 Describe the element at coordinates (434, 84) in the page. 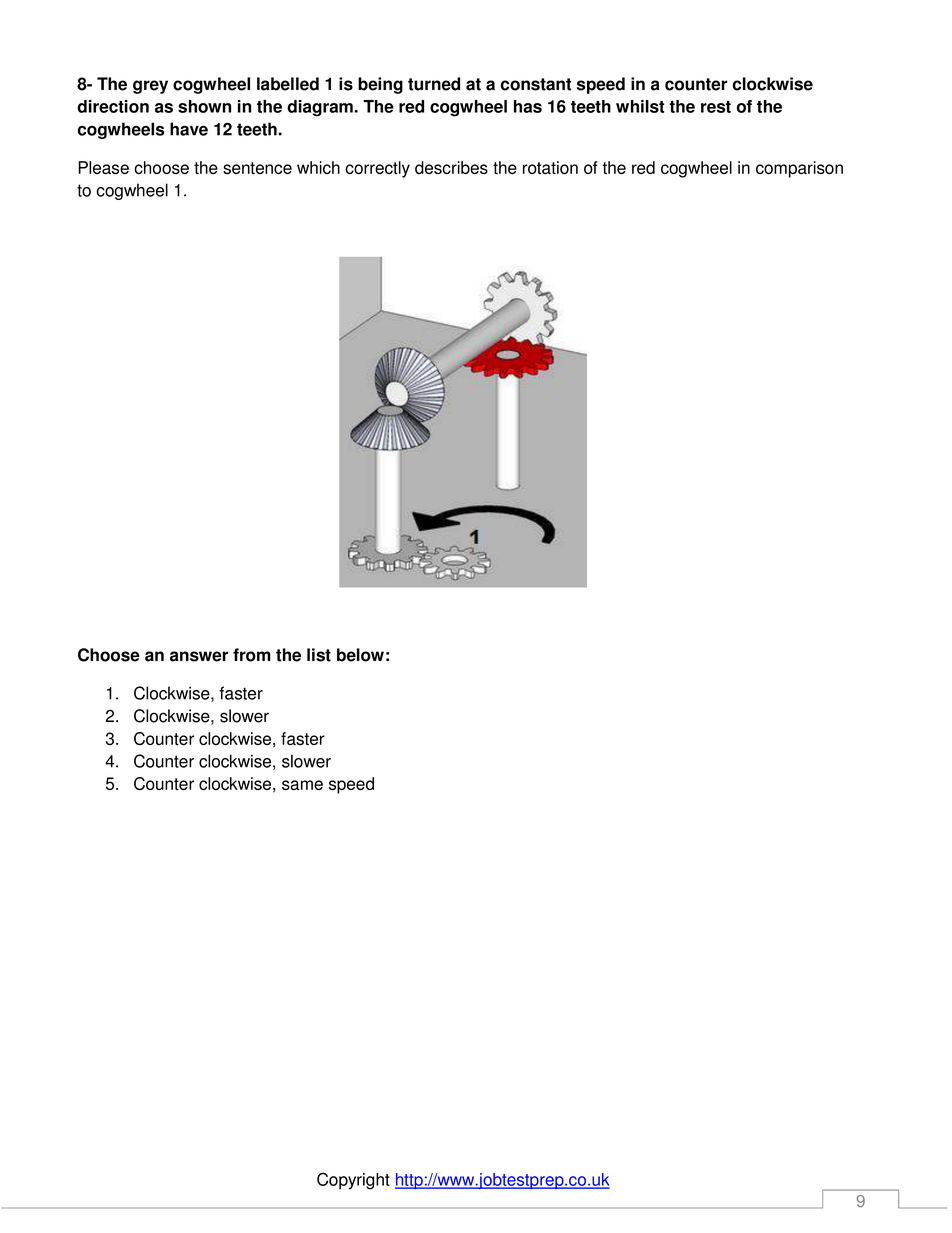

I see `turned` at that location.
